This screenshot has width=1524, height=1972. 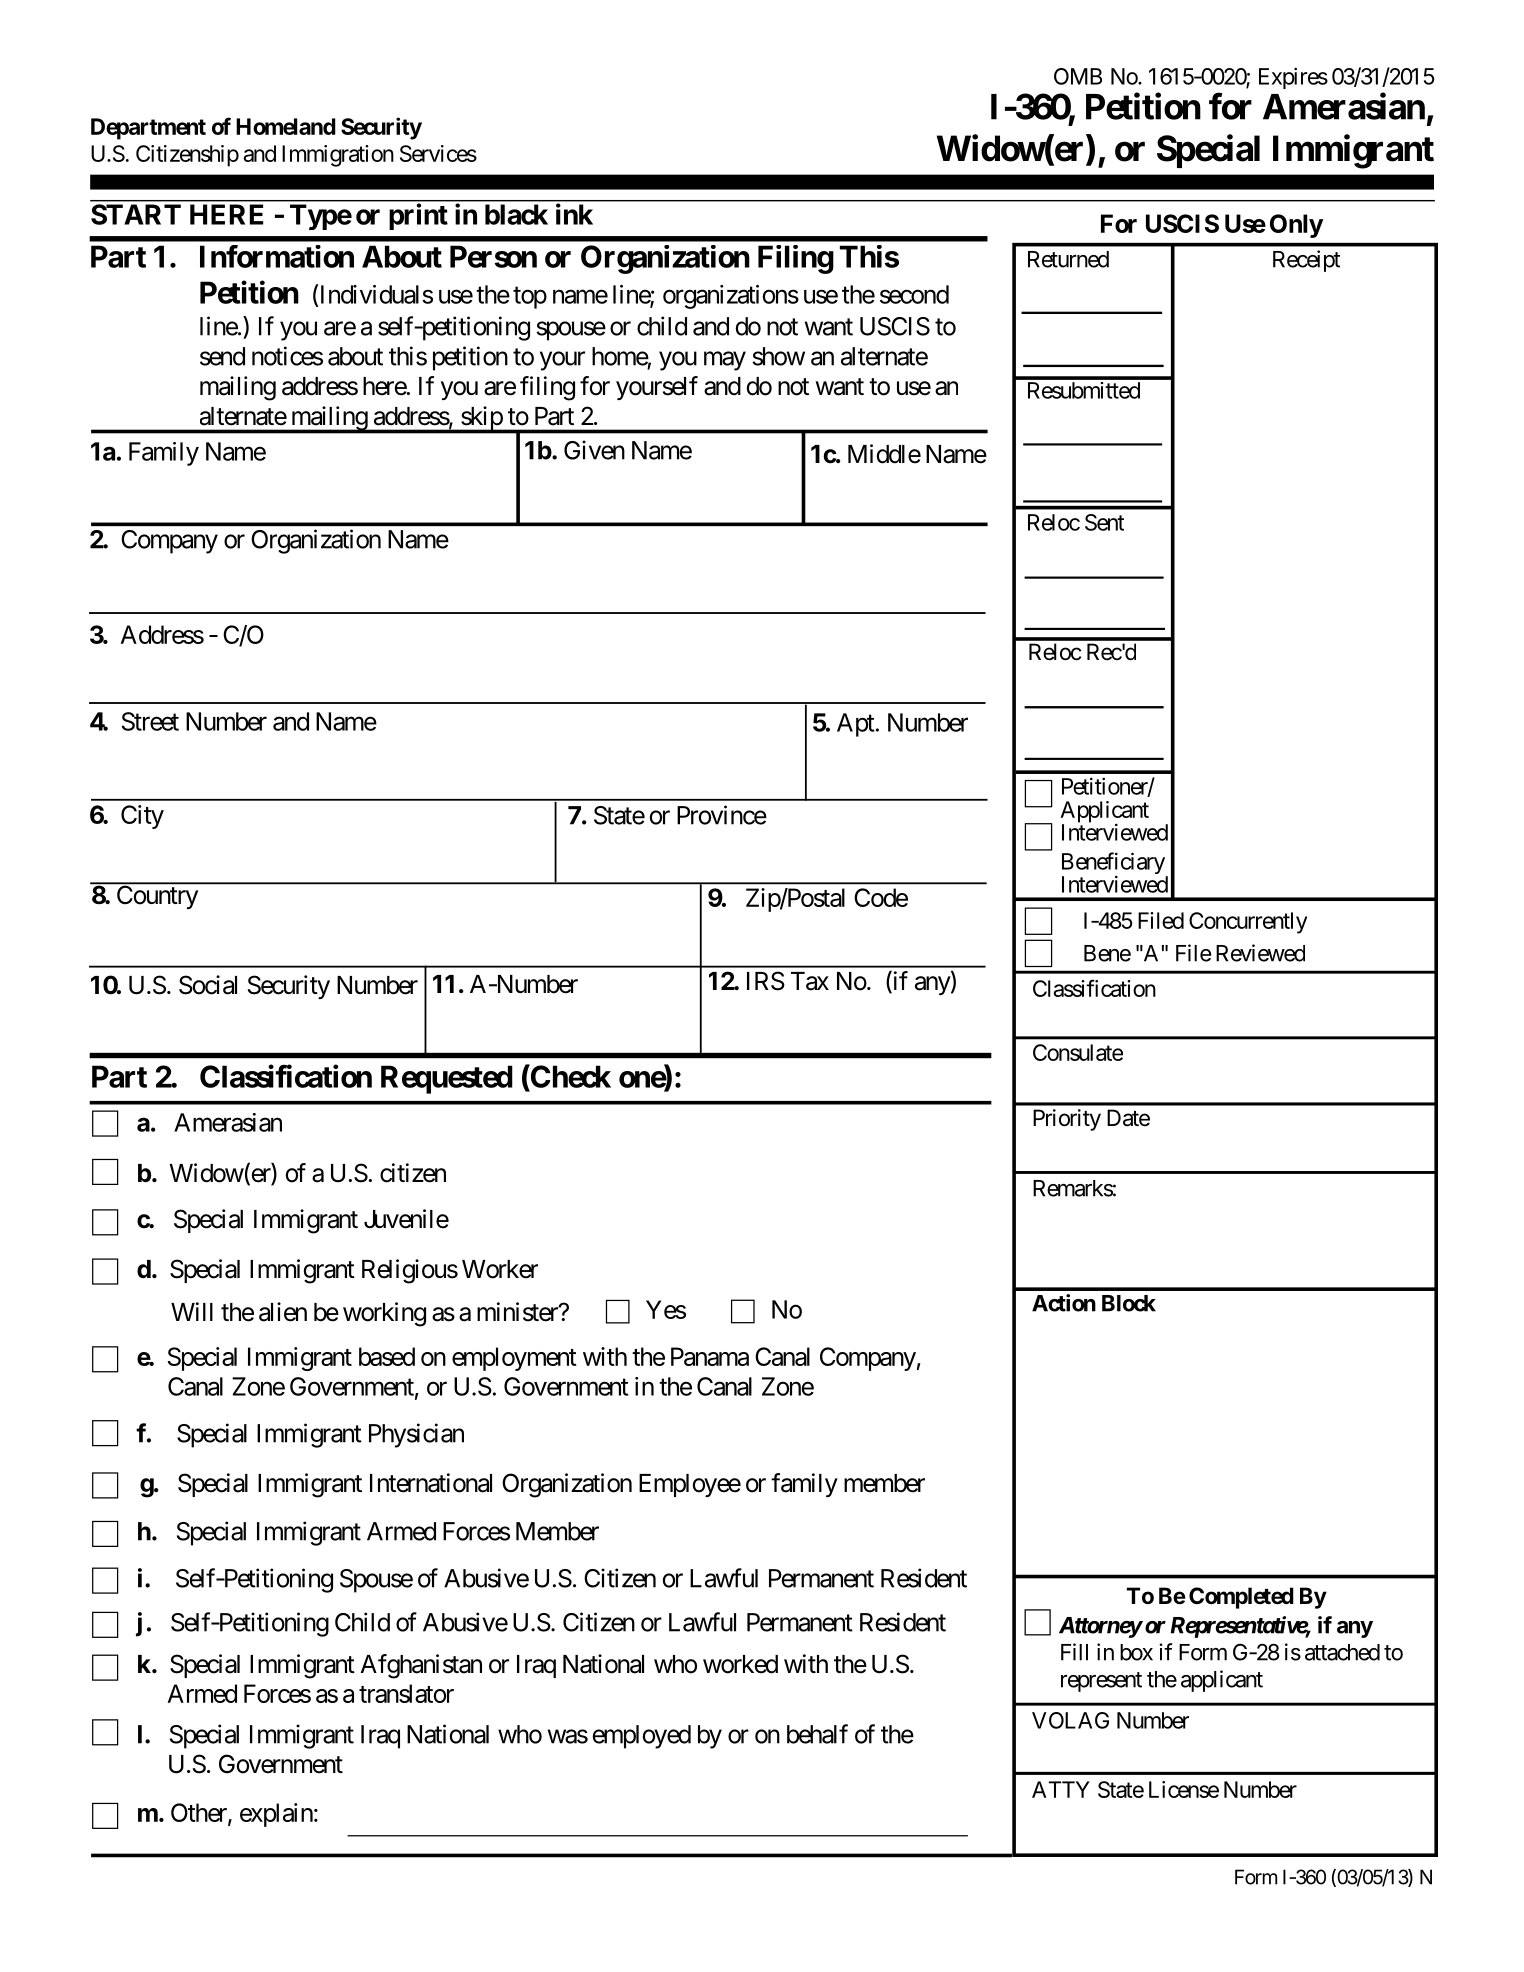 What do you see at coordinates (710, 1356) in the screenshot?
I see `Panama` at bounding box center [710, 1356].
